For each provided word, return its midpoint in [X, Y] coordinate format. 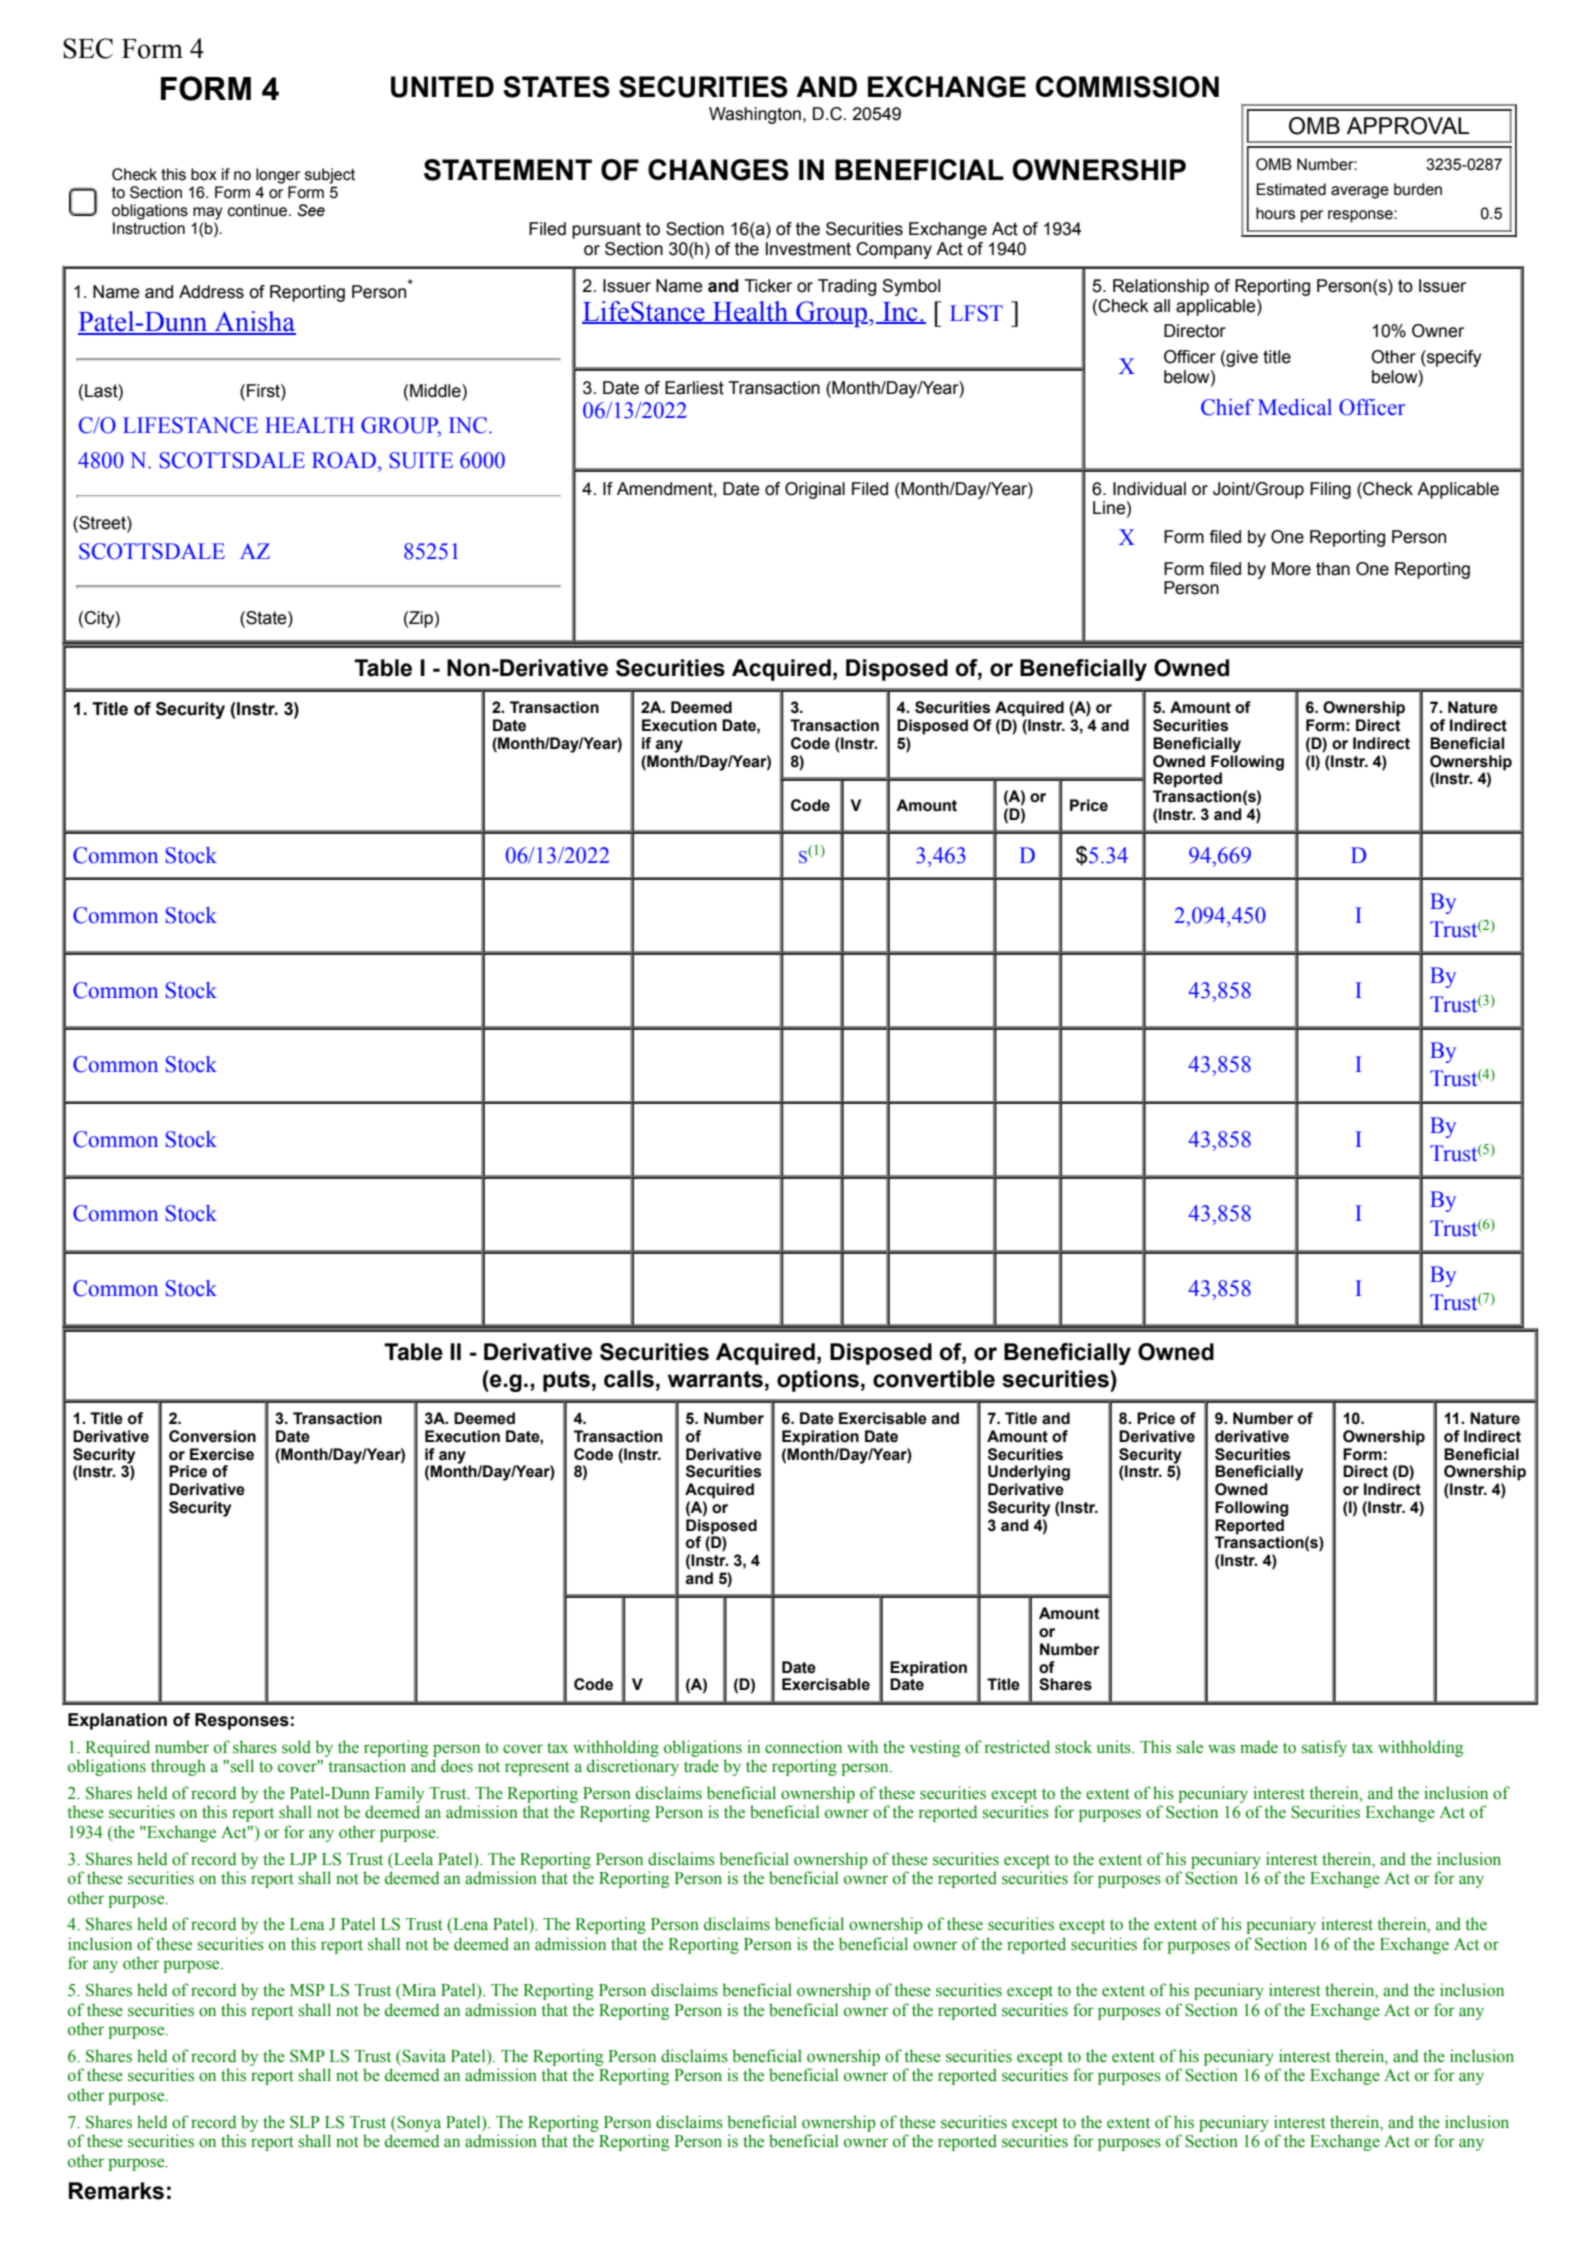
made [1259, 1747]
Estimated [1291, 189]
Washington [755, 115]
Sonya [419, 2124]
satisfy [1324, 1748]
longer [278, 176]
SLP [305, 2122]
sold [296, 1747]
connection [803, 1747]
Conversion [212, 1436]
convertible [934, 1379]
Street [102, 523]
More [1291, 569]
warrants [715, 1379]
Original [815, 490]
